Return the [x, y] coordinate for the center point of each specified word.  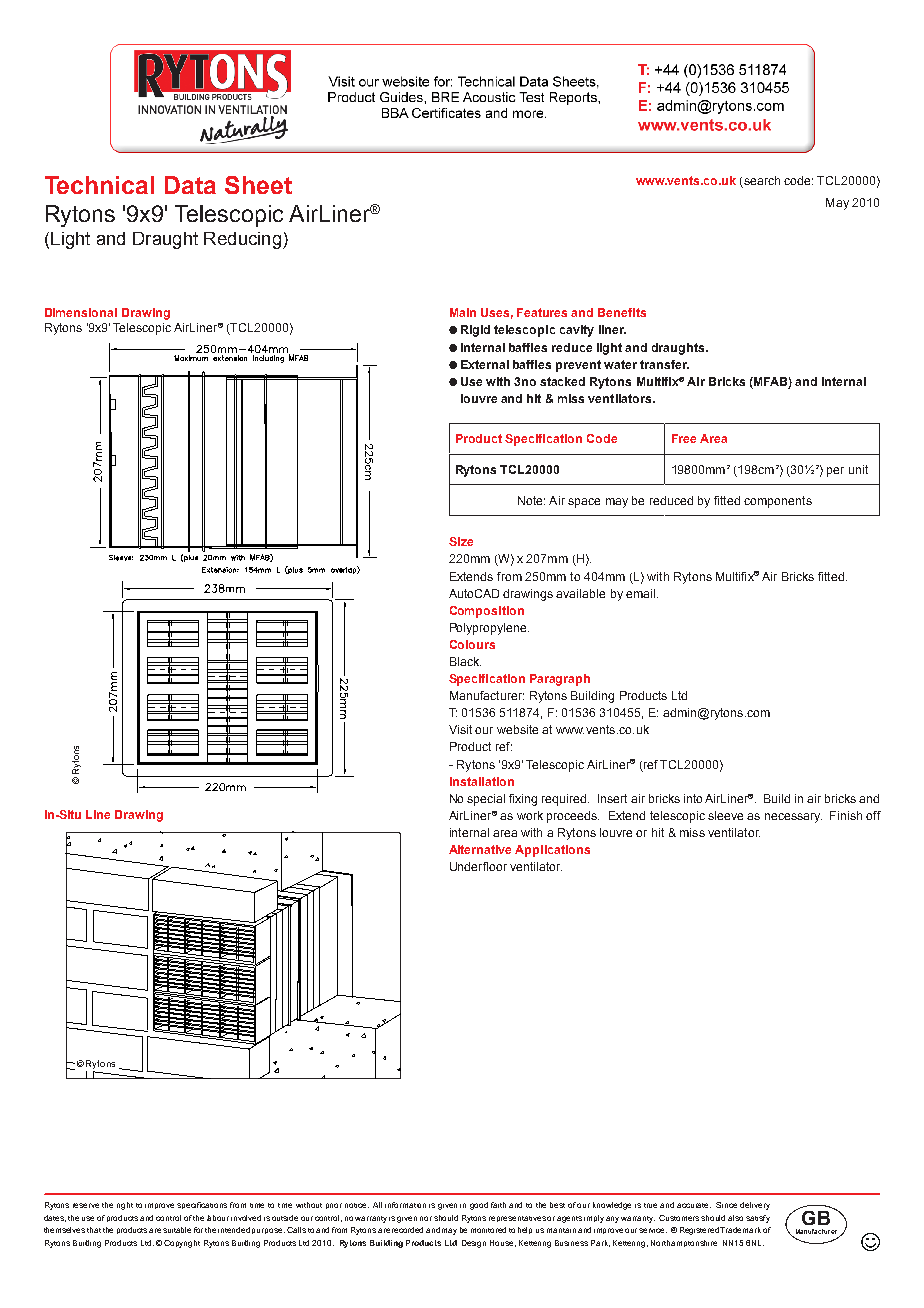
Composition [487, 612]
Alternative [480, 849]
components [778, 502]
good [479, 1206]
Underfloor [478, 866]
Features [542, 312]
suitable [177, 1230]
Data [190, 185]
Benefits [622, 312]
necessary [793, 818]
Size [461, 541]
